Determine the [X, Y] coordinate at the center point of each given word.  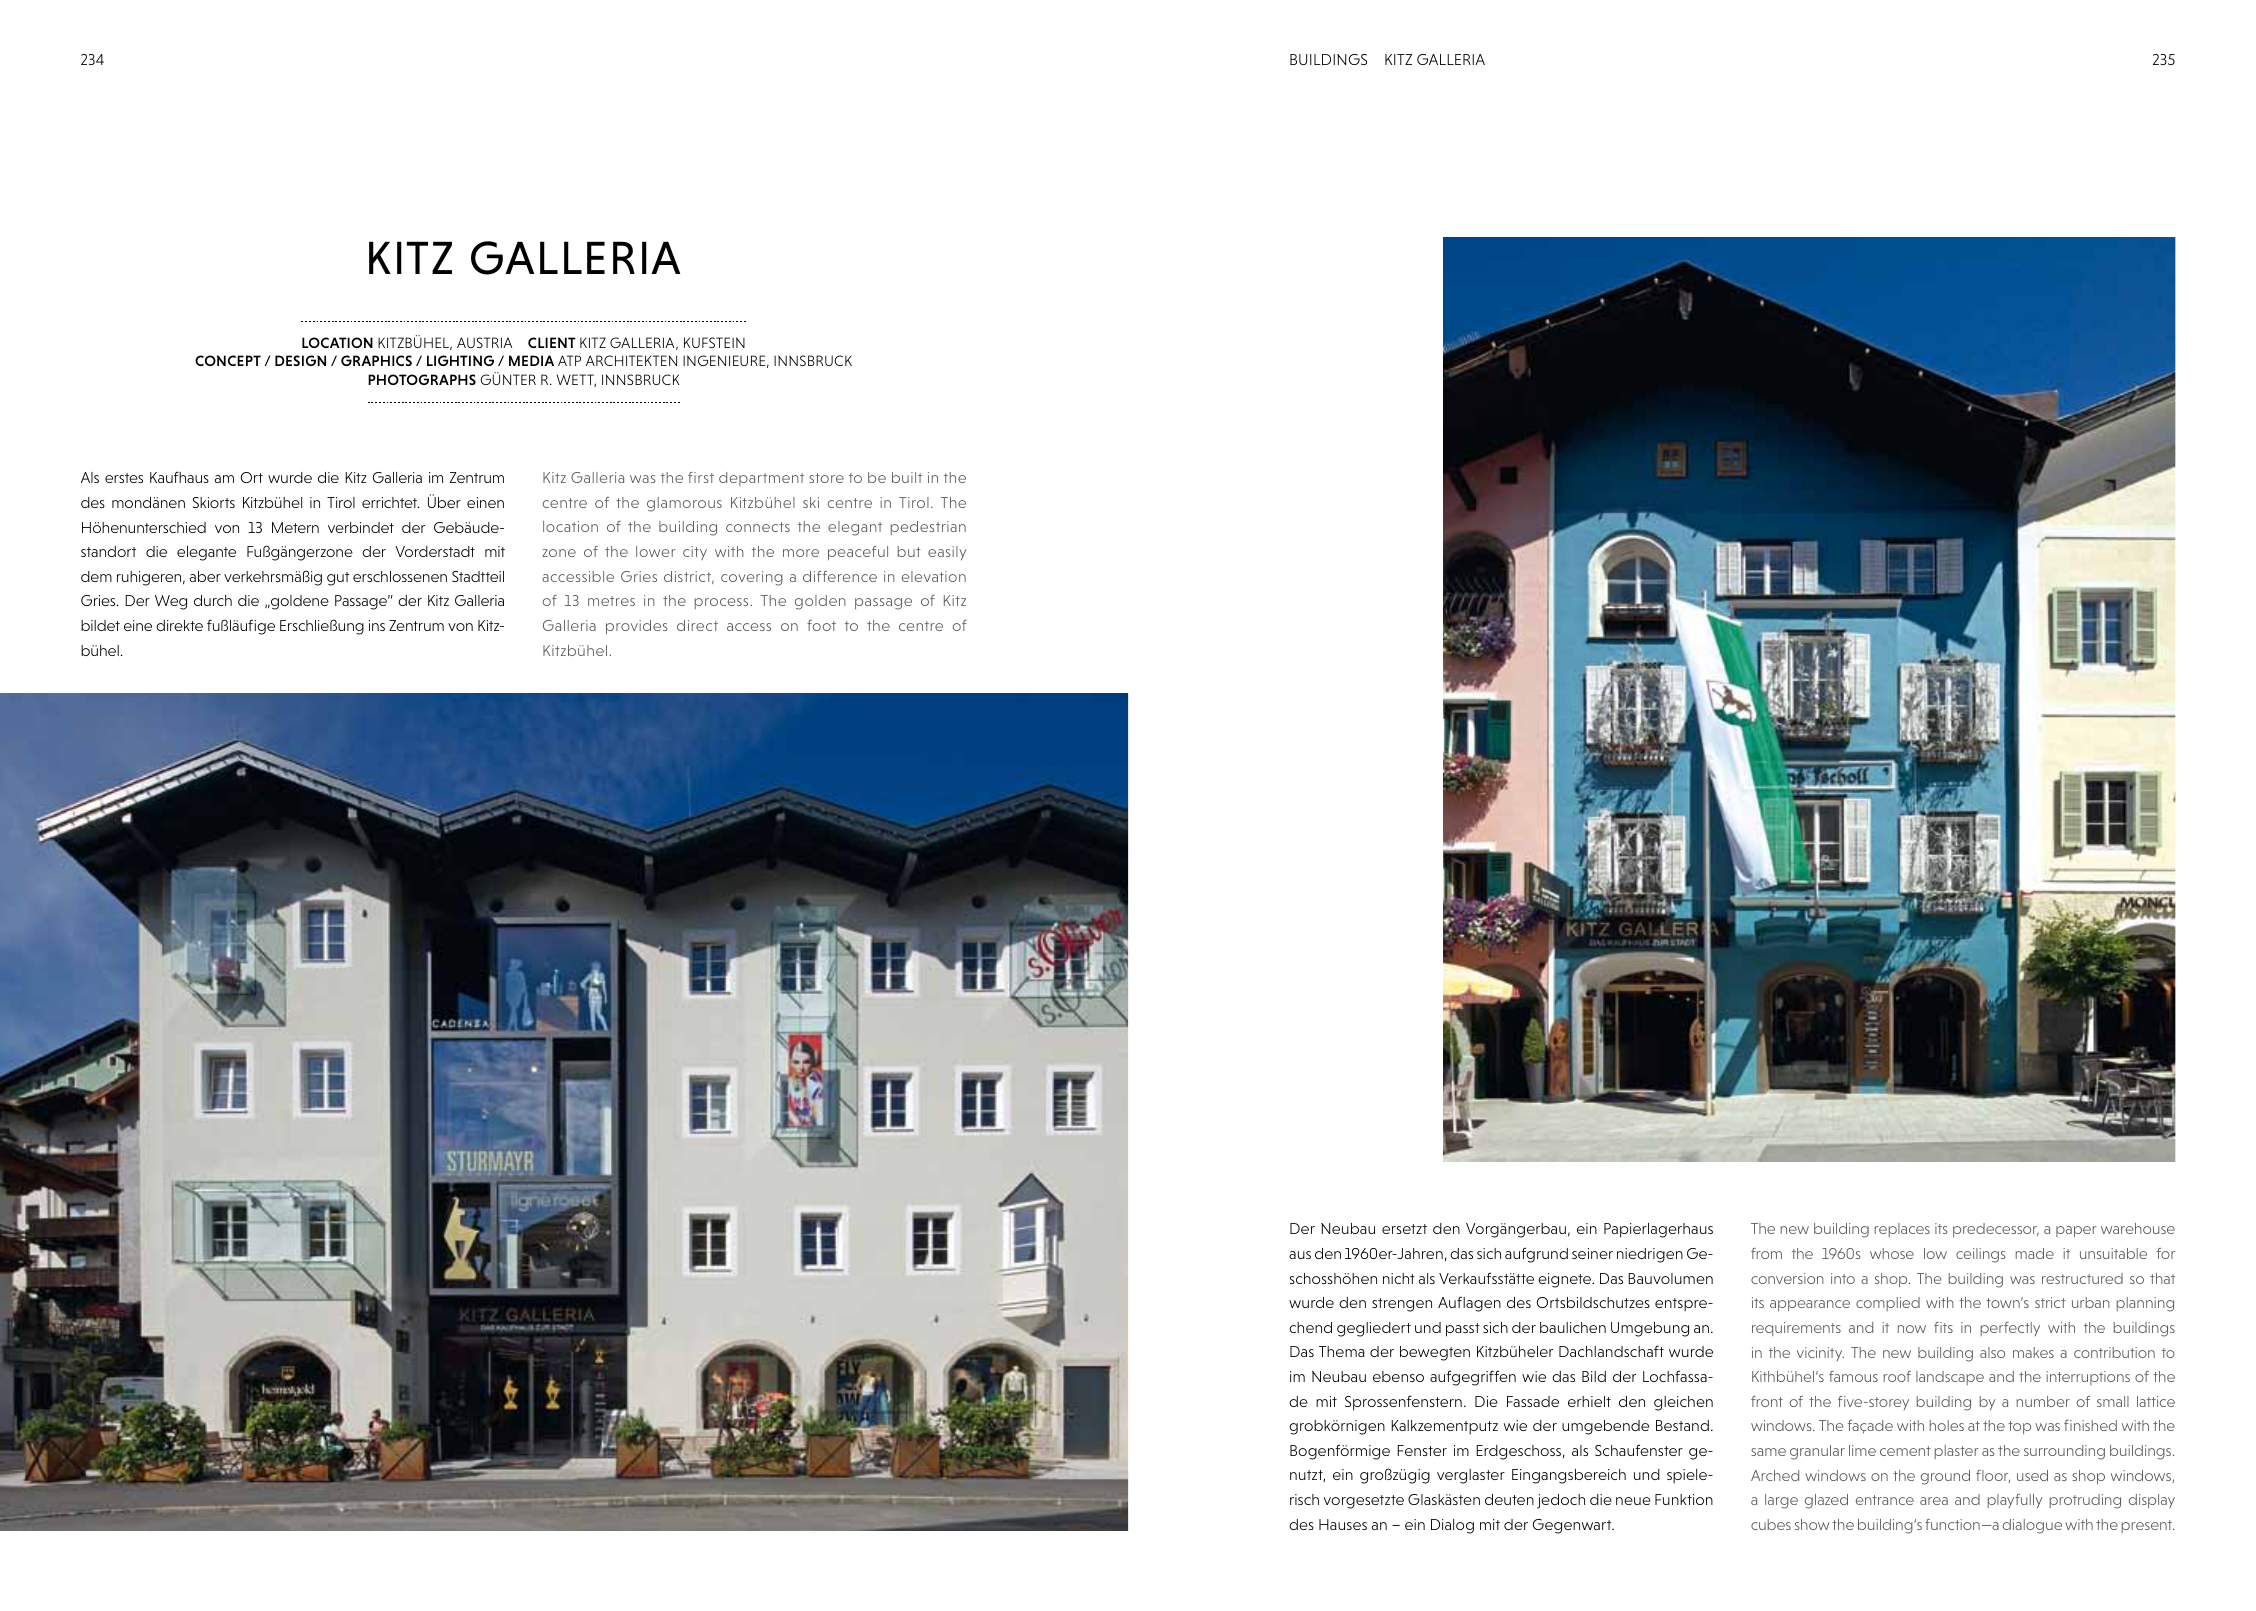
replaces [1902, 1230]
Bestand [1682, 1425]
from [1766, 1253]
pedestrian [928, 528]
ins [377, 625]
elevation [934, 576]
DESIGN [300, 360]
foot [821, 625]
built [907, 477]
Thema [1342, 1351]
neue [1633, 1501]
